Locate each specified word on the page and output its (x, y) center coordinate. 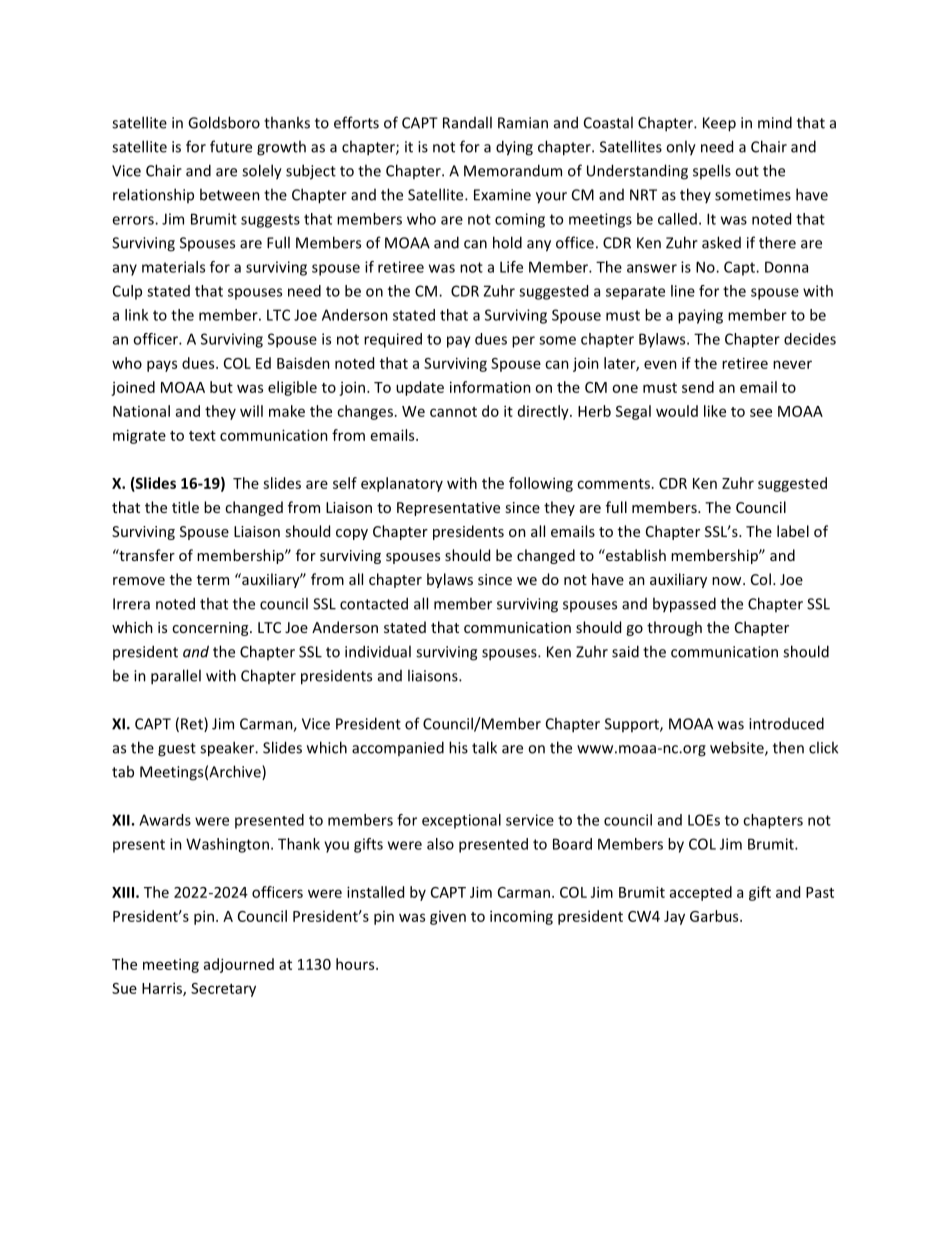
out (747, 171)
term (213, 580)
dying (514, 148)
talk (484, 747)
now (728, 581)
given (448, 918)
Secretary (223, 990)
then (788, 747)
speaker (228, 749)
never (792, 364)
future (231, 146)
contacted (374, 603)
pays (162, 366)
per (523, 342)
